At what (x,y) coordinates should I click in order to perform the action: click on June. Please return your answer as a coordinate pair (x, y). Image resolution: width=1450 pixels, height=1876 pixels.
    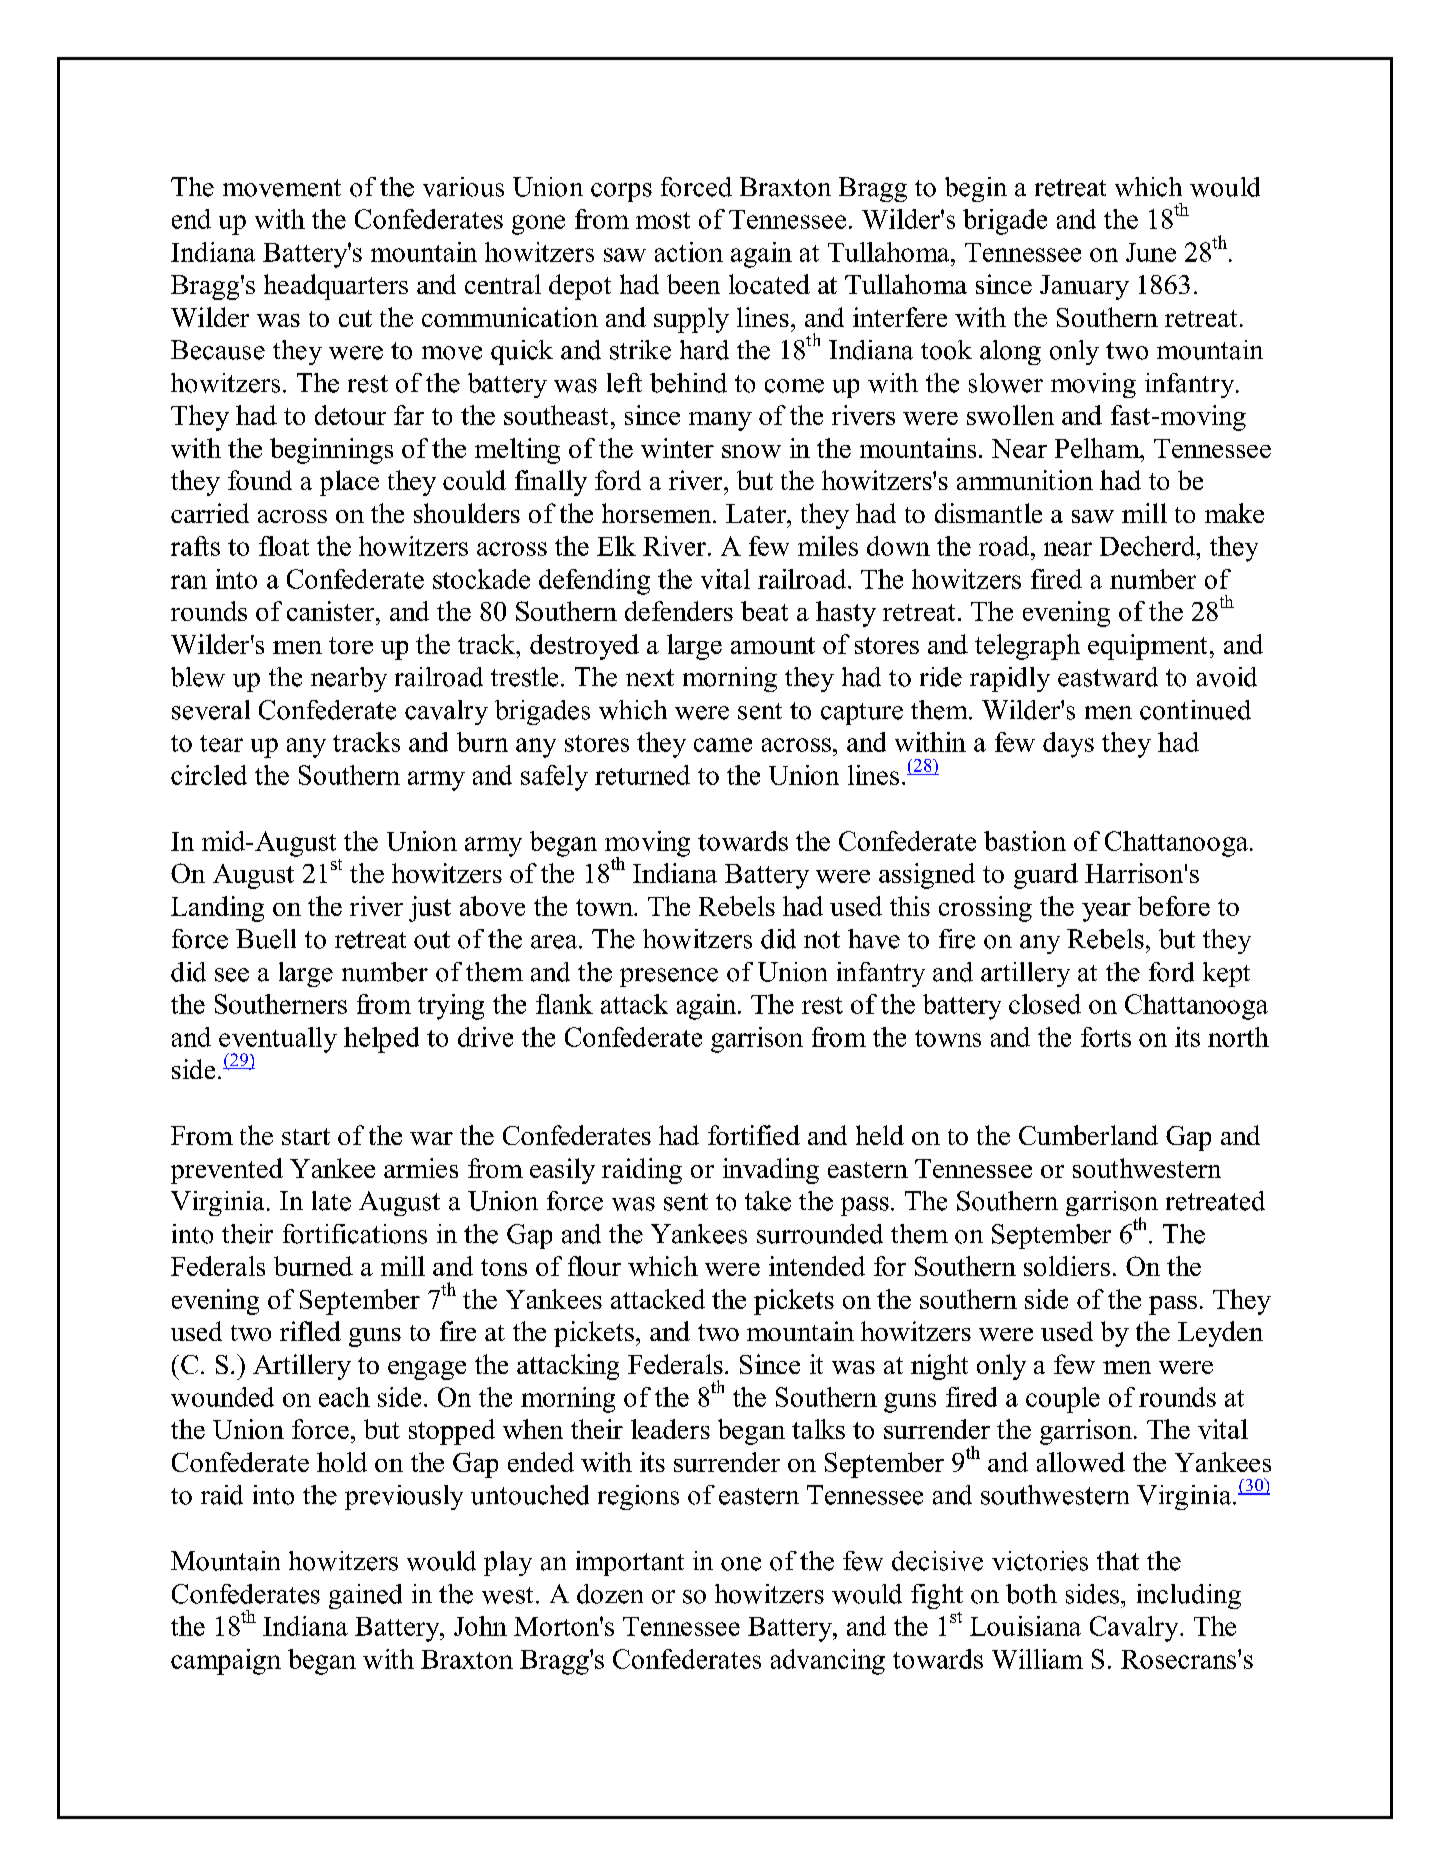
    Looking at the image, I should click on (1151, 252).
